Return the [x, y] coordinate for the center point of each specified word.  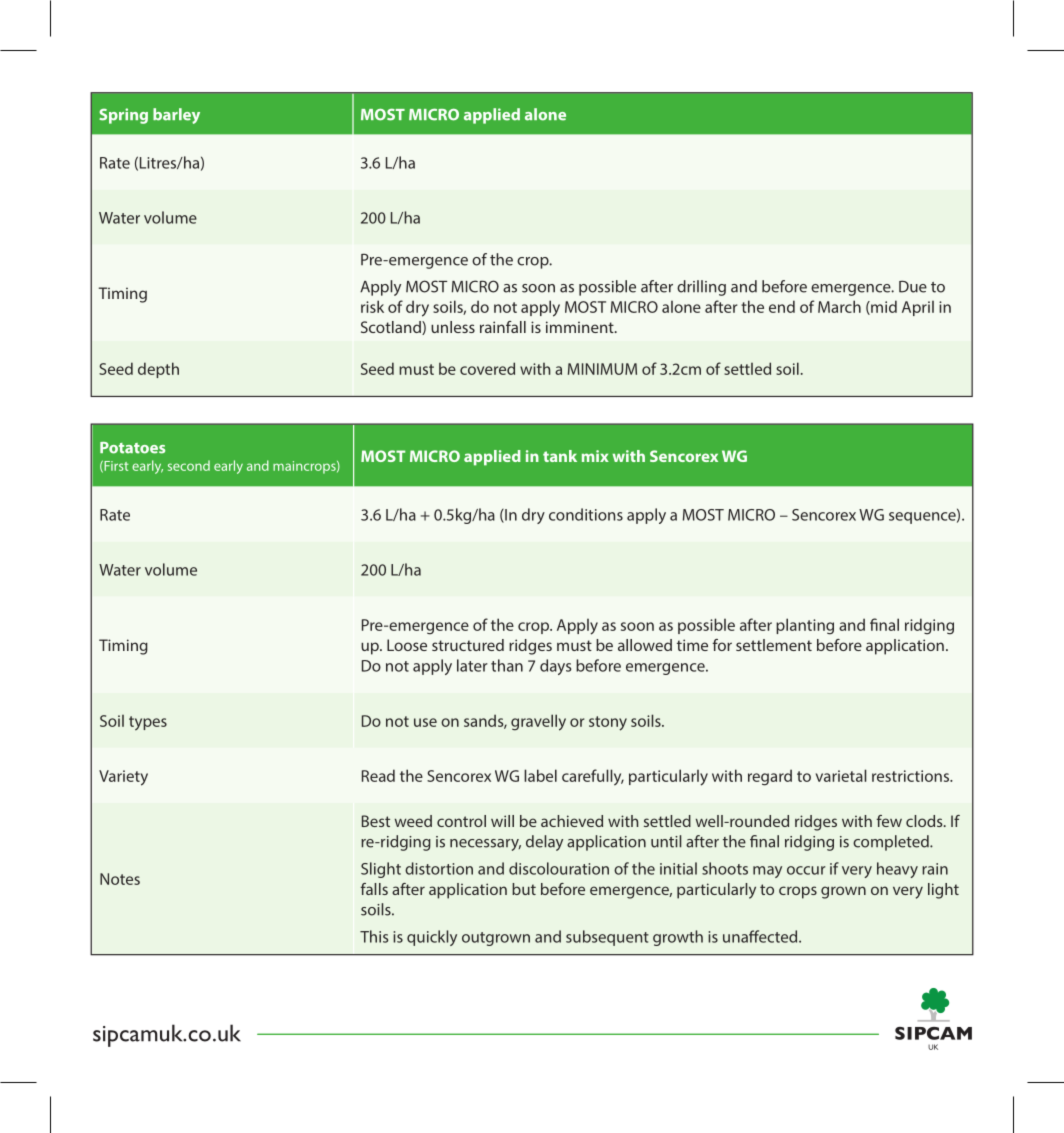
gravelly [538, 722]
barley [176, 116]
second [189, 465]
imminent [581, 327]
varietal [841, 775]
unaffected [761, 936]
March [839, 306]
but [524, 889]
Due [913, 286]
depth [158, 370]
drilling [701, 288]
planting [805, 626]
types [148, 723]
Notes [120, 879]
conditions [586, 514]
